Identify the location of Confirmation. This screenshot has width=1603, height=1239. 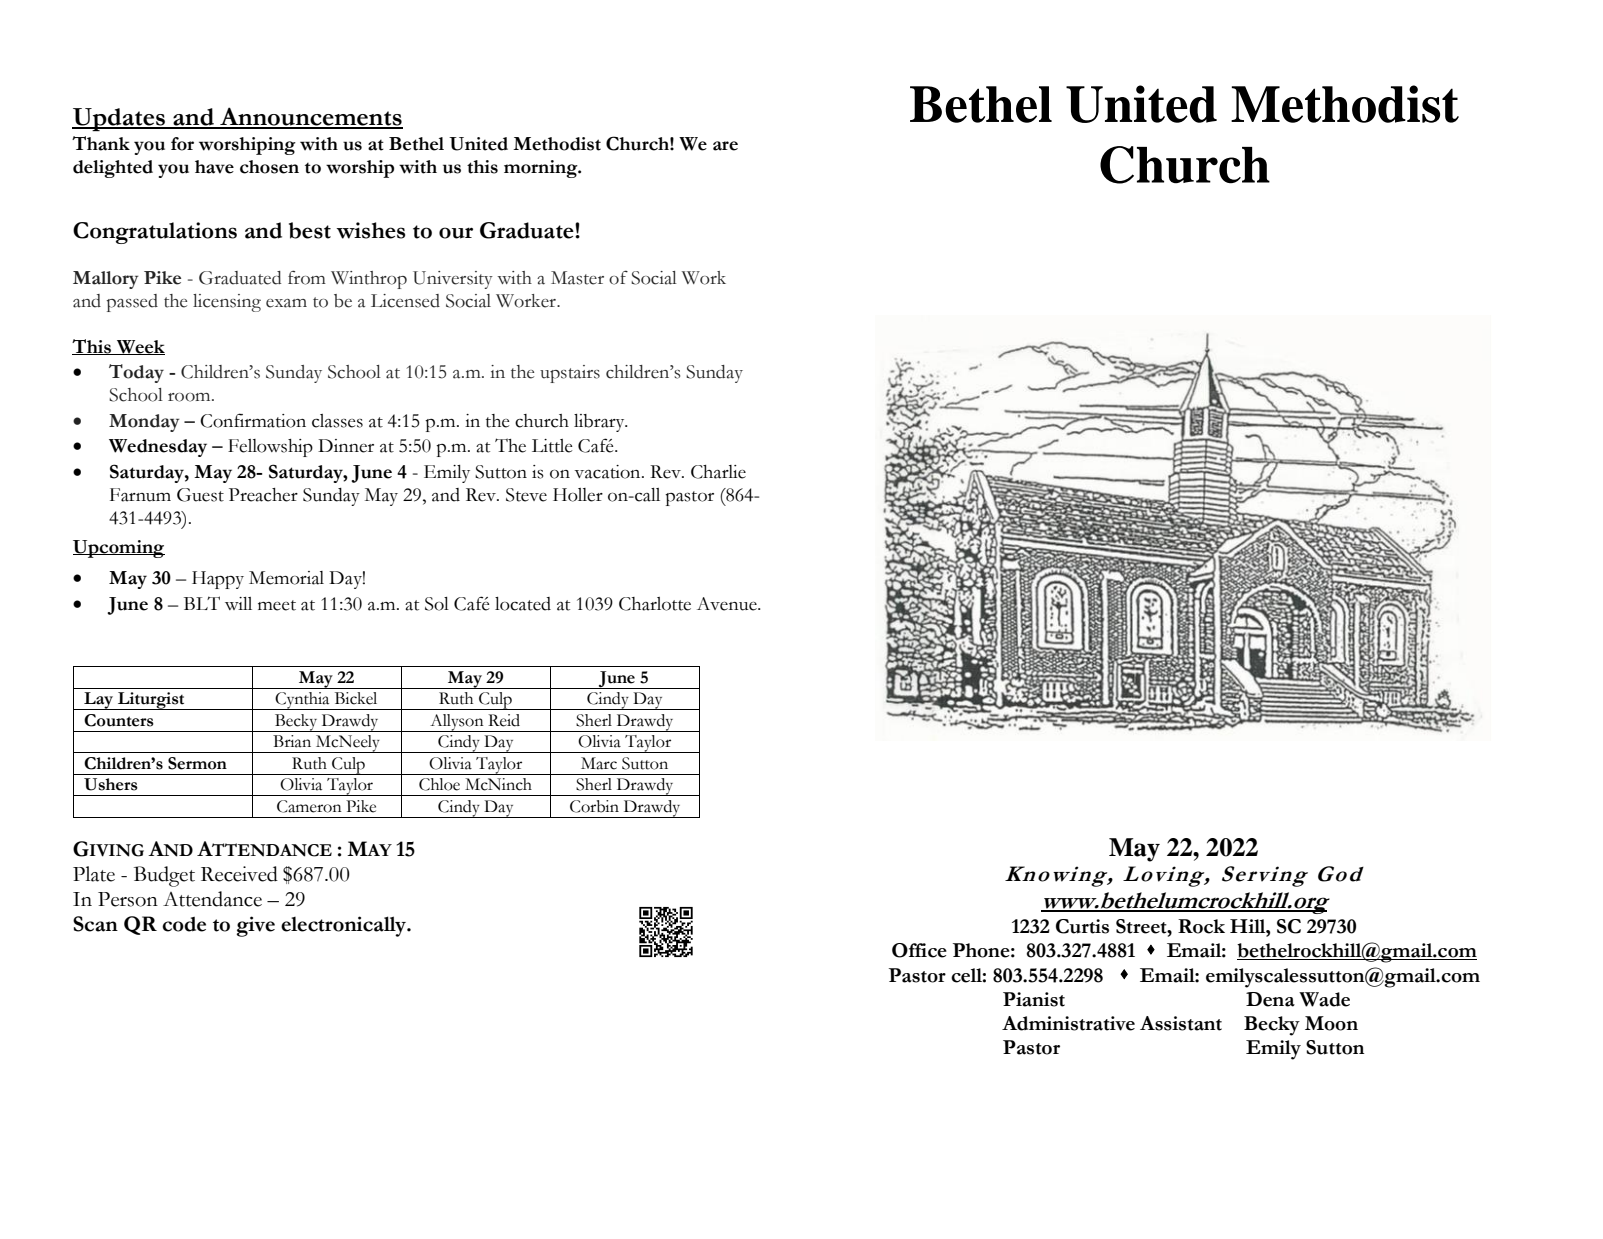
(253, 420).
